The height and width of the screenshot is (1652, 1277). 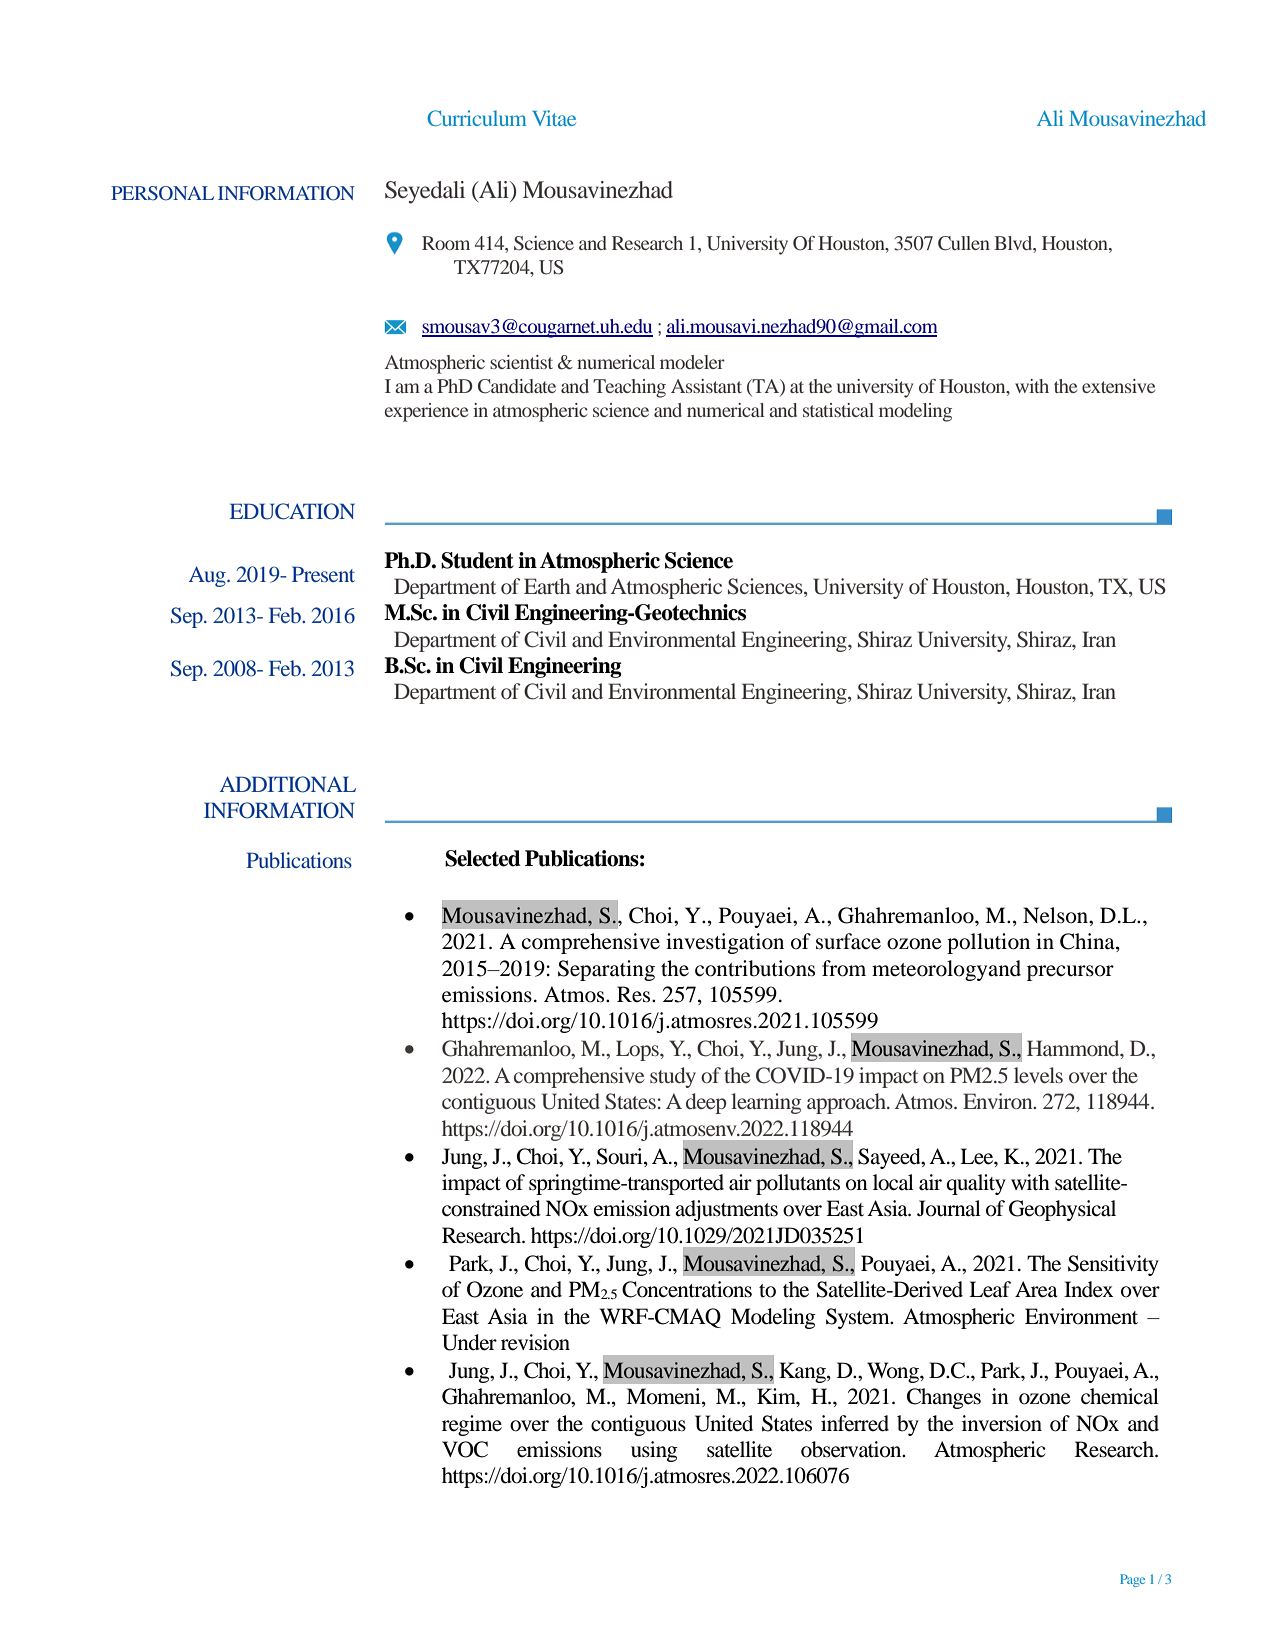 What do you see at coordinates (988, 943) in the screenshot?
I see `pollution` at bounding box center [988, 943].
